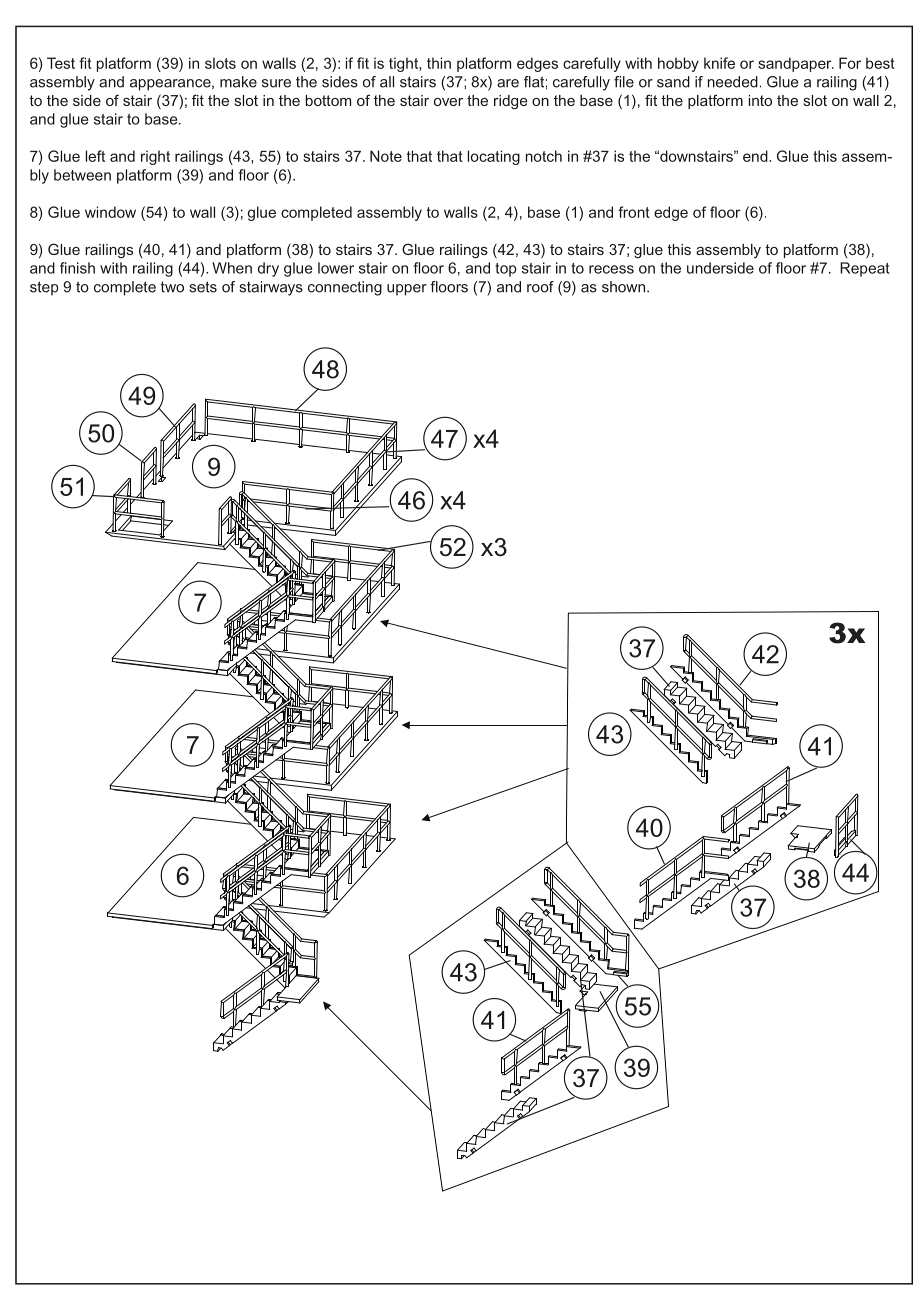 This page has height=1308, width=924. Describe the element at coordinates (756, 156) in the page. I see `end` at that location.
